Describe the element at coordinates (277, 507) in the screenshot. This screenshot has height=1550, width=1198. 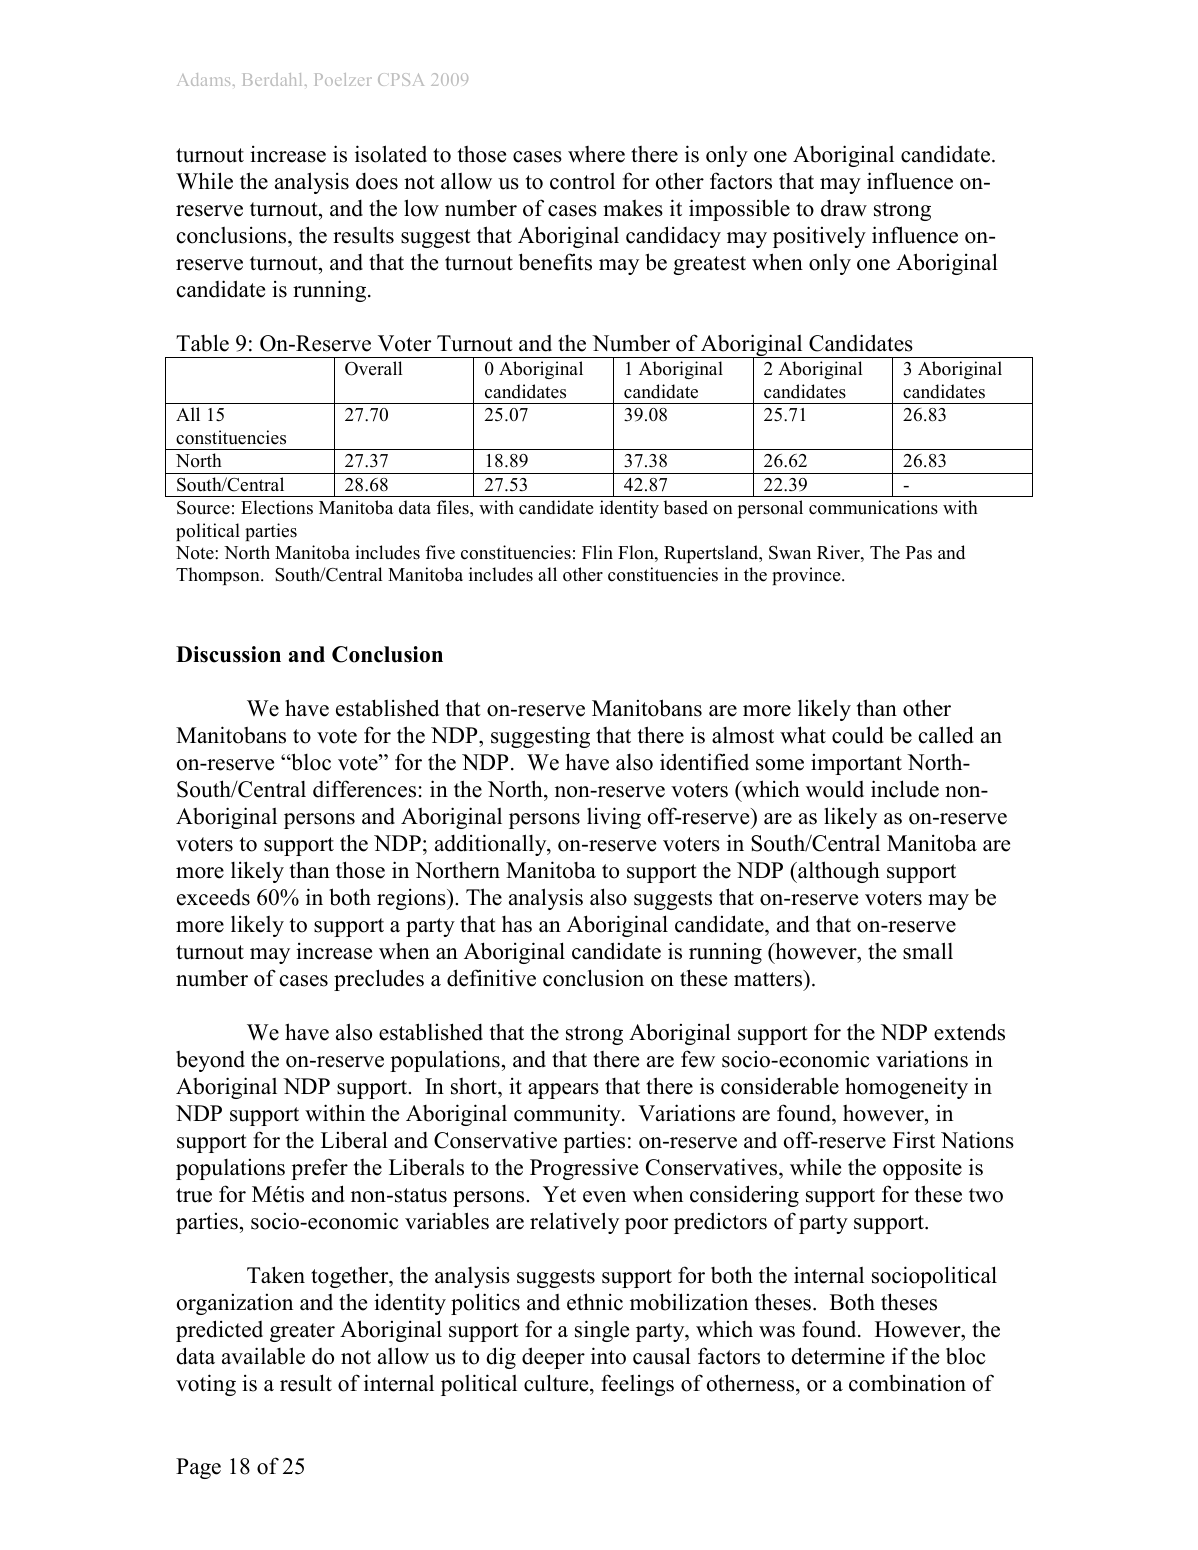
I see `Elections` at that location.
